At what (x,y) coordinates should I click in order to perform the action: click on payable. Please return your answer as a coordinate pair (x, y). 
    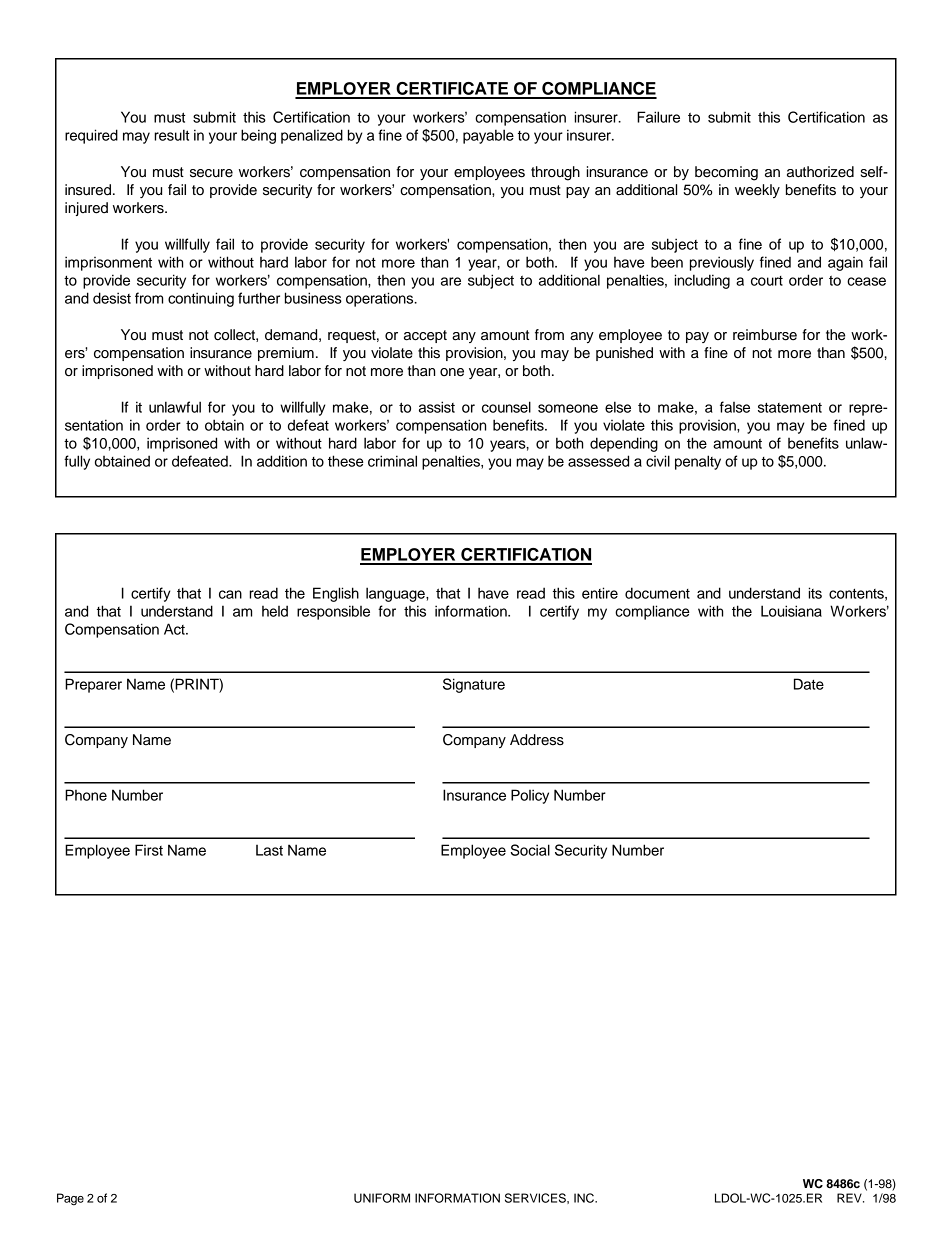
    Looking at the image, I should click on (488, 136).
